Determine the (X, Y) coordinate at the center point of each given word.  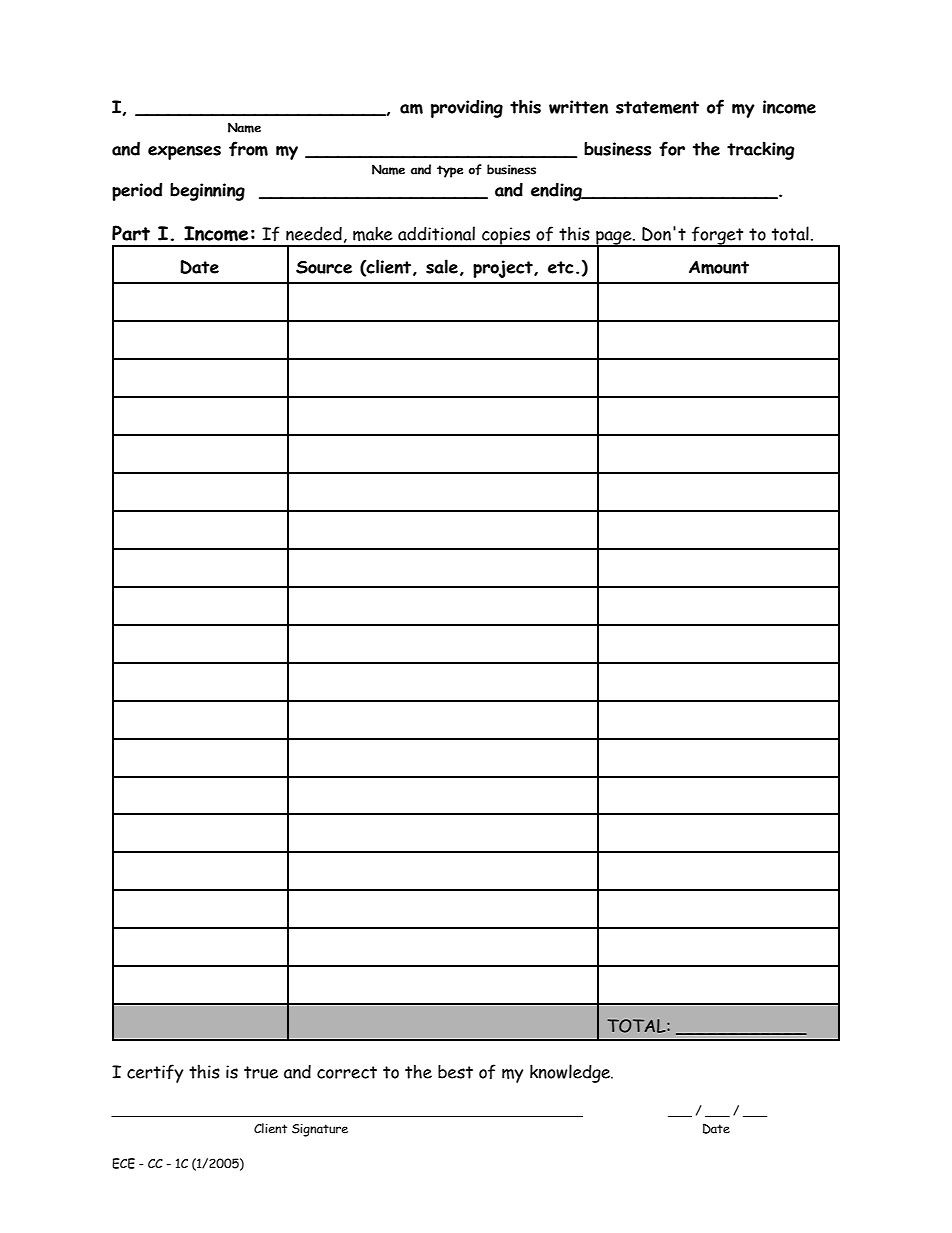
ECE (123, 1163)
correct (347, 1072)
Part (131, 233)
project (504, 269)
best (455, 1072)
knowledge (571, 1073)
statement (657, 107)
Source (324, 267)
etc (561, 267)
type (450, 171)
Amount (719, 267)
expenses (184, 153)
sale (442, 266)
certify (155, 1073)
